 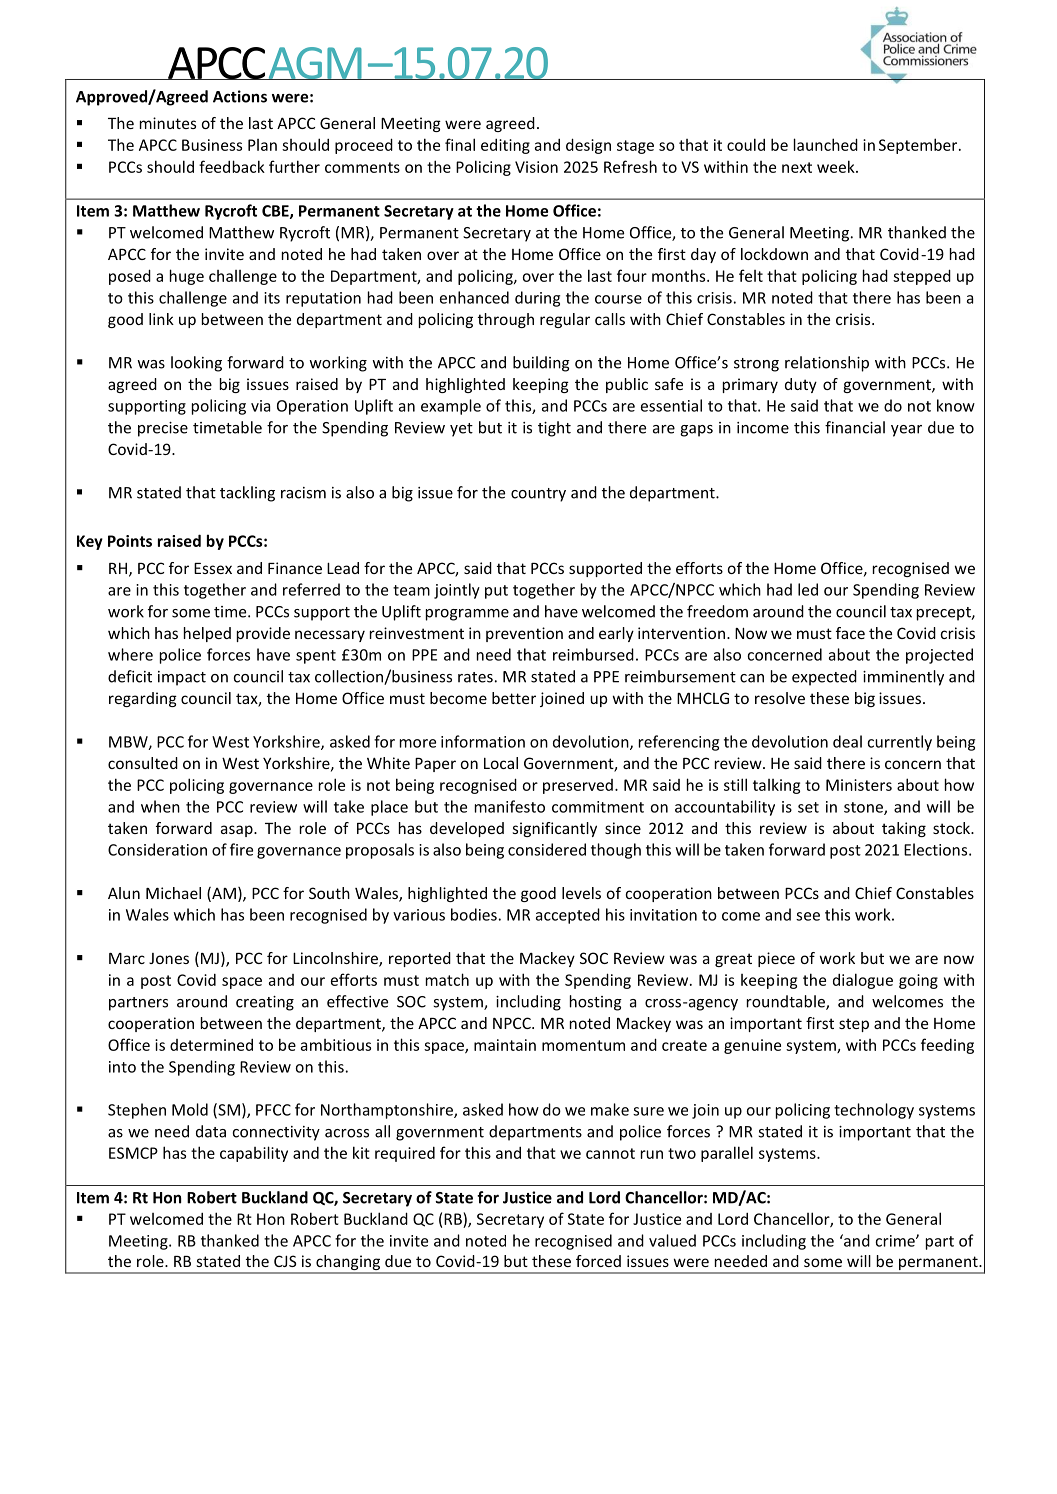 What do you see at coordinates (598, 1261) in the screenshot?
I see `forced` at bounding box center [598, 1261].
